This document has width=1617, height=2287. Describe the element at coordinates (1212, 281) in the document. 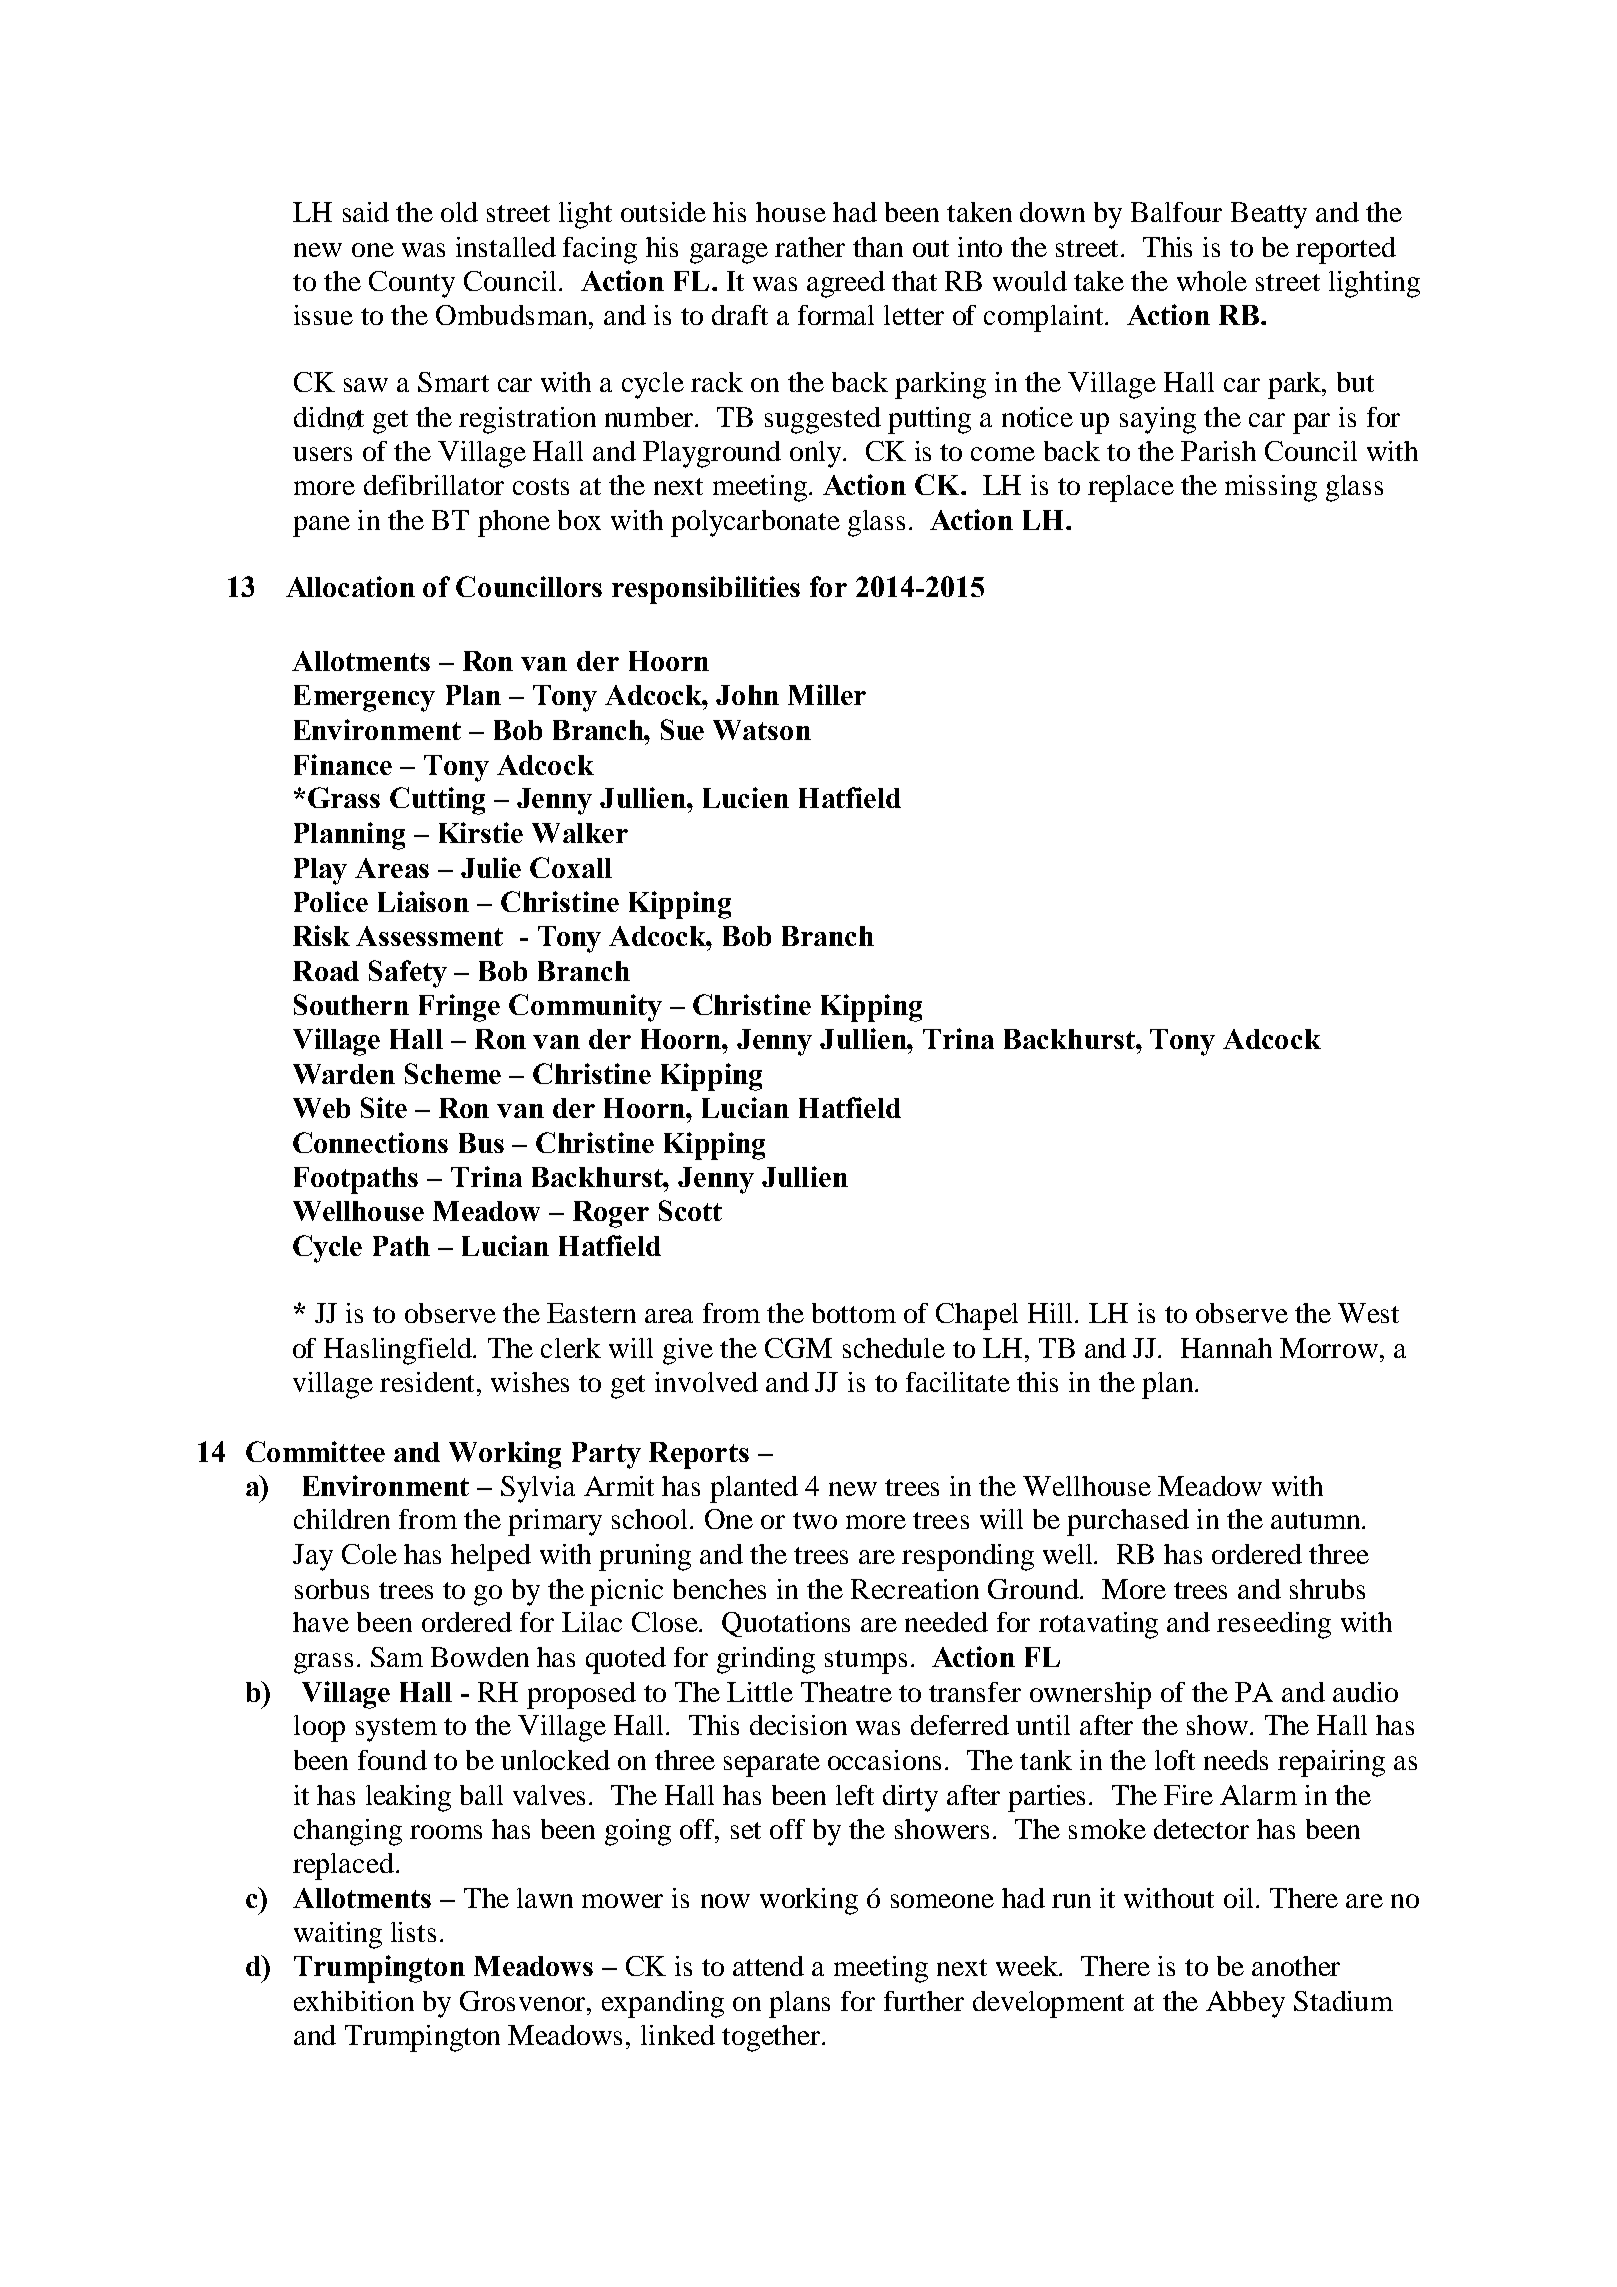

I see `whole` at that location.
